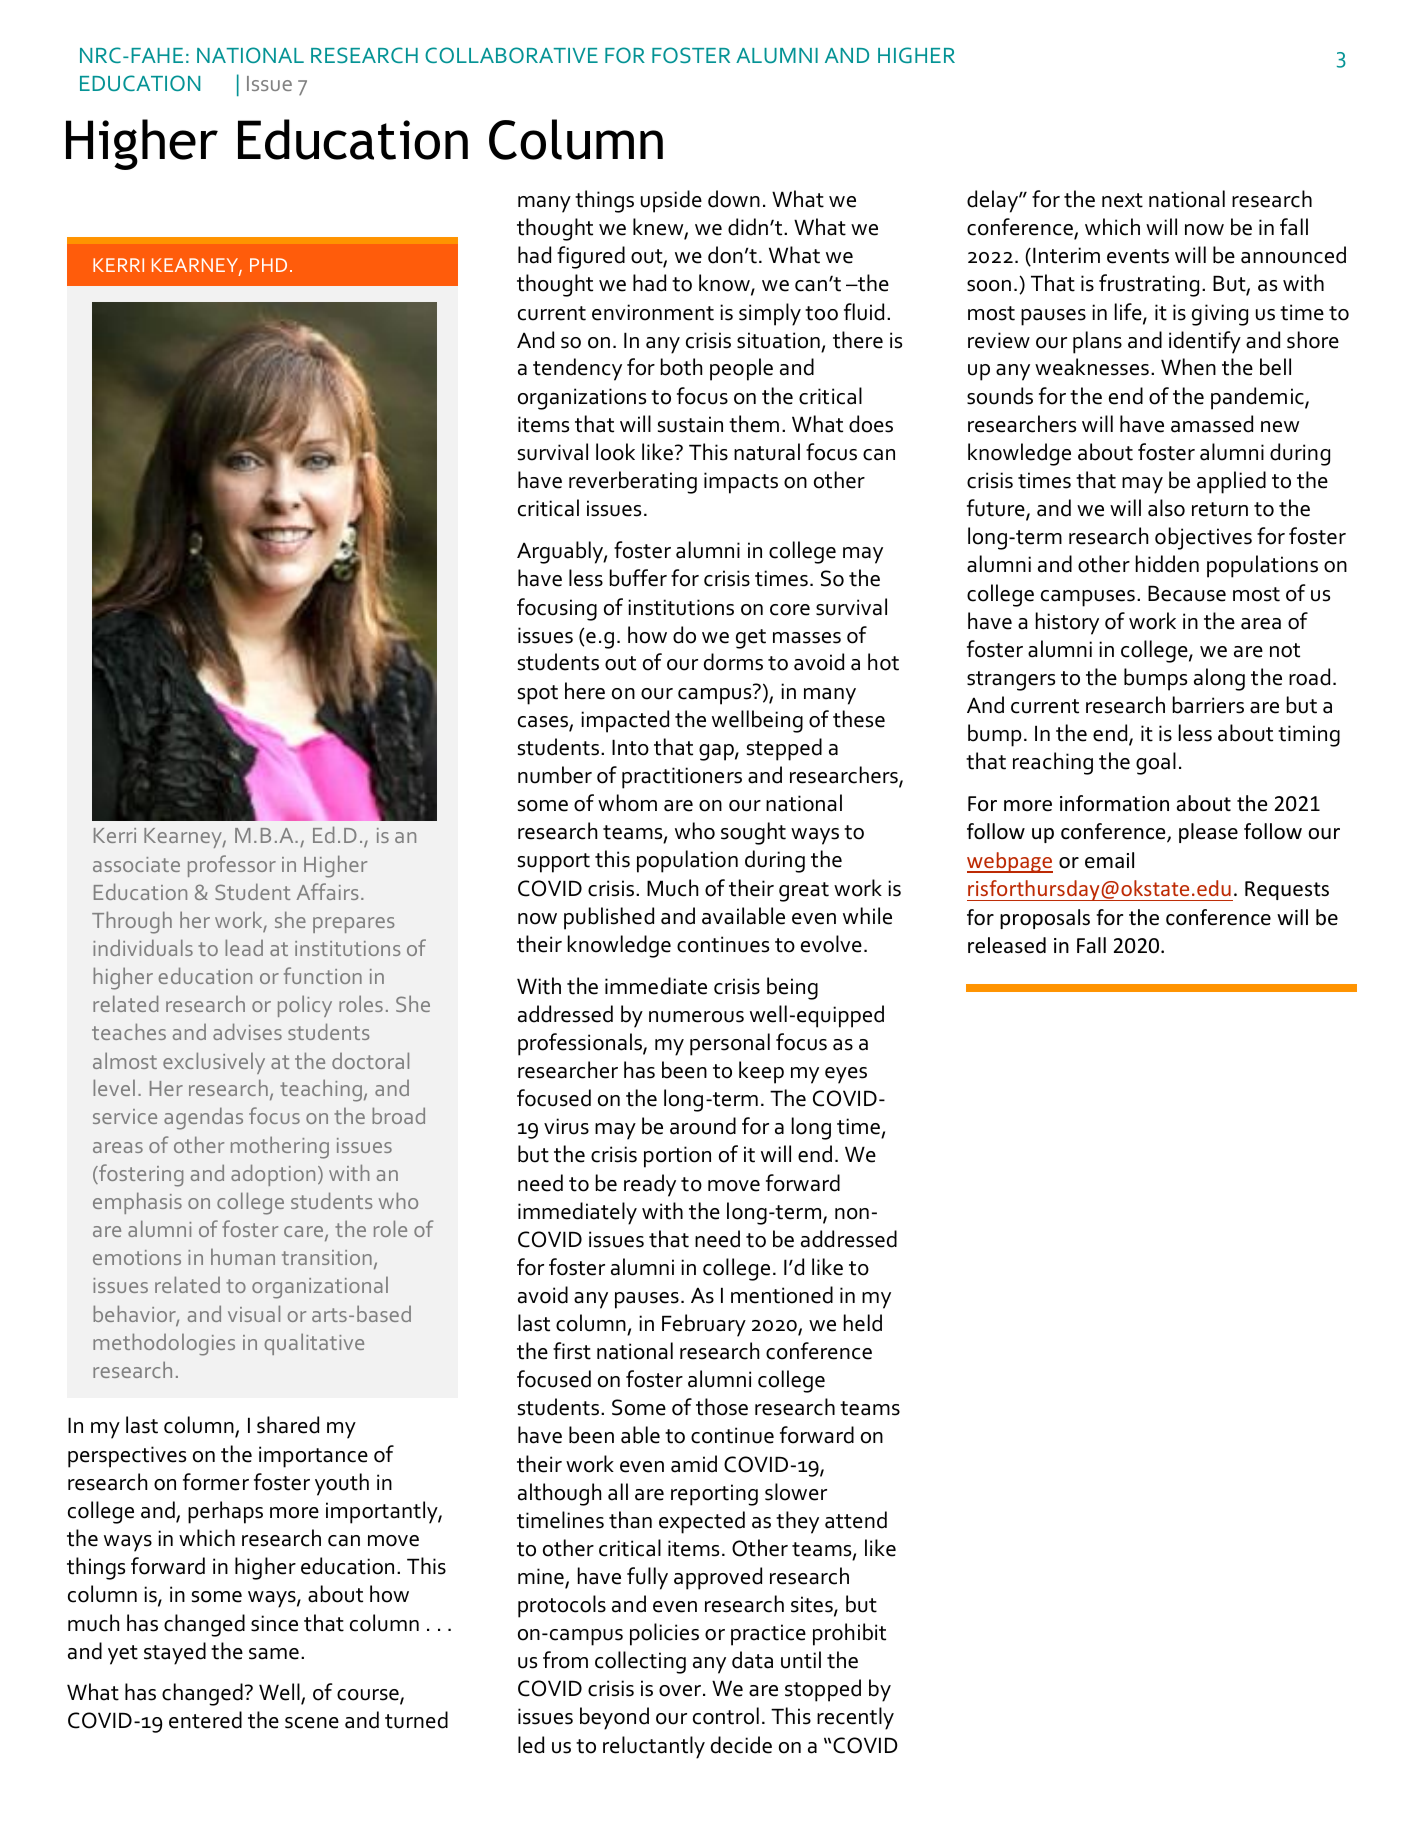  Describe the element at coordinates (1122, 200) in the document. I see `next` at that location.
